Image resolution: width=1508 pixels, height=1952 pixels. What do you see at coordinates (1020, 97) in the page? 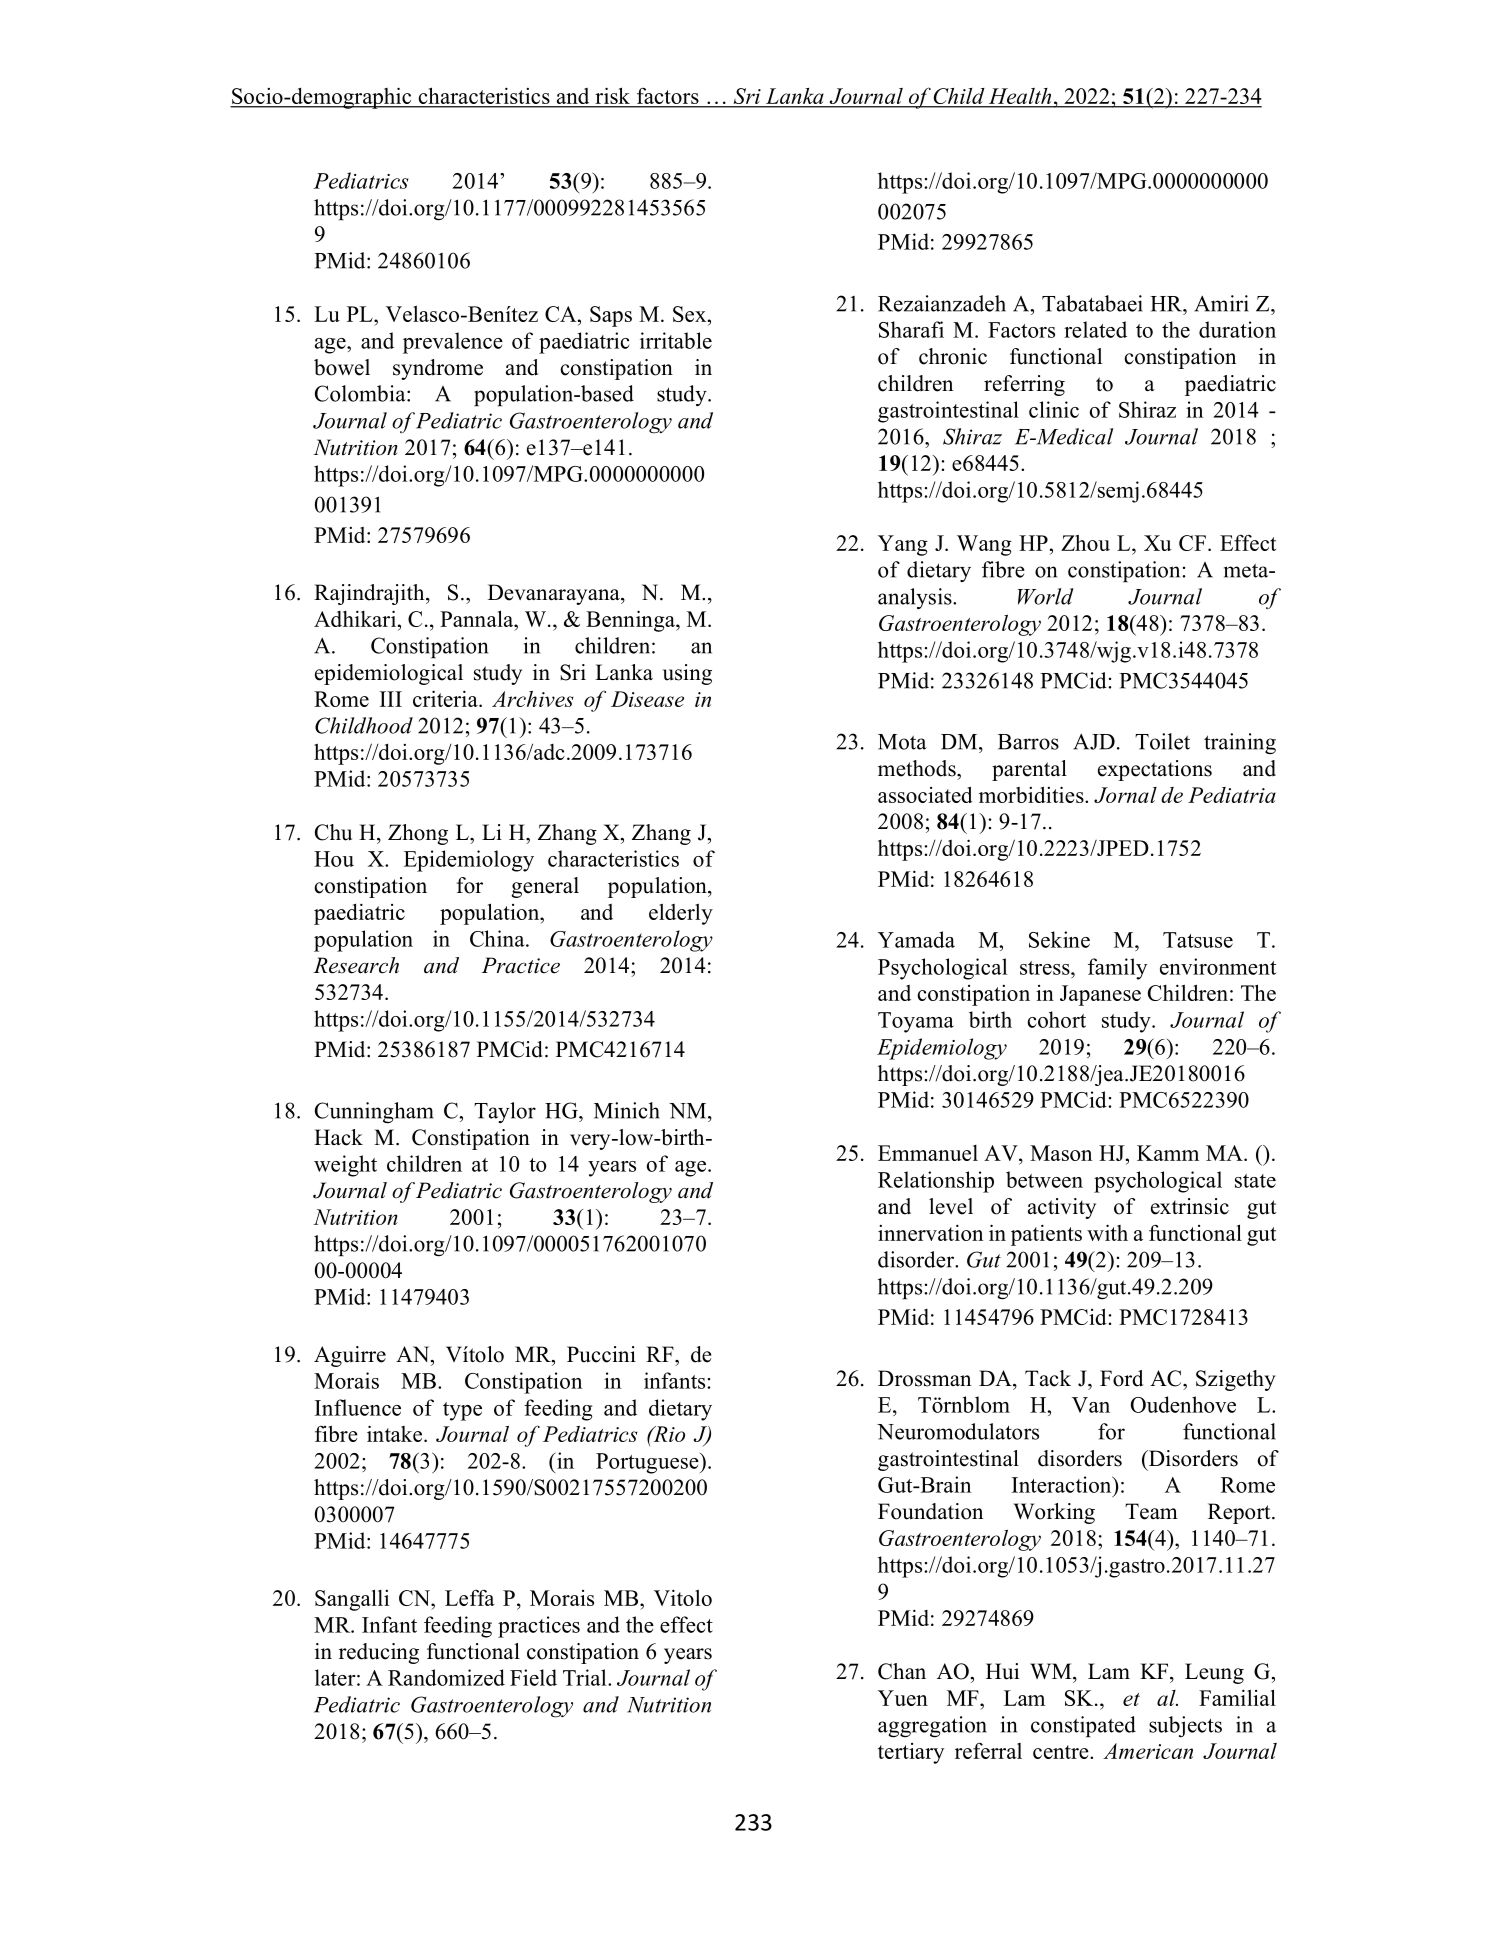
I see `Health` at bounding box center [1020, 97].
